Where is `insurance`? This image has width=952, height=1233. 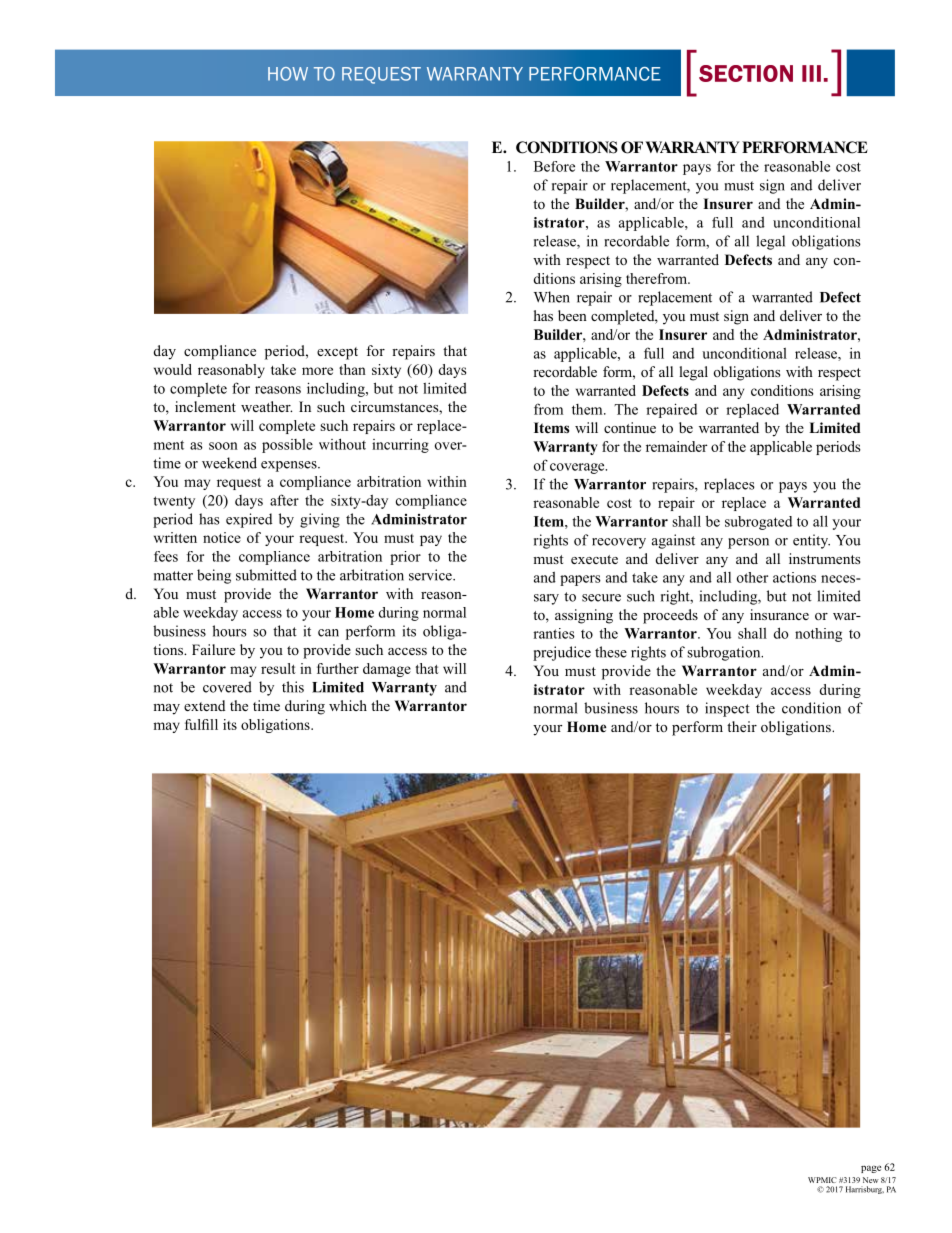
insurance is located at coordinates (779, 614).
